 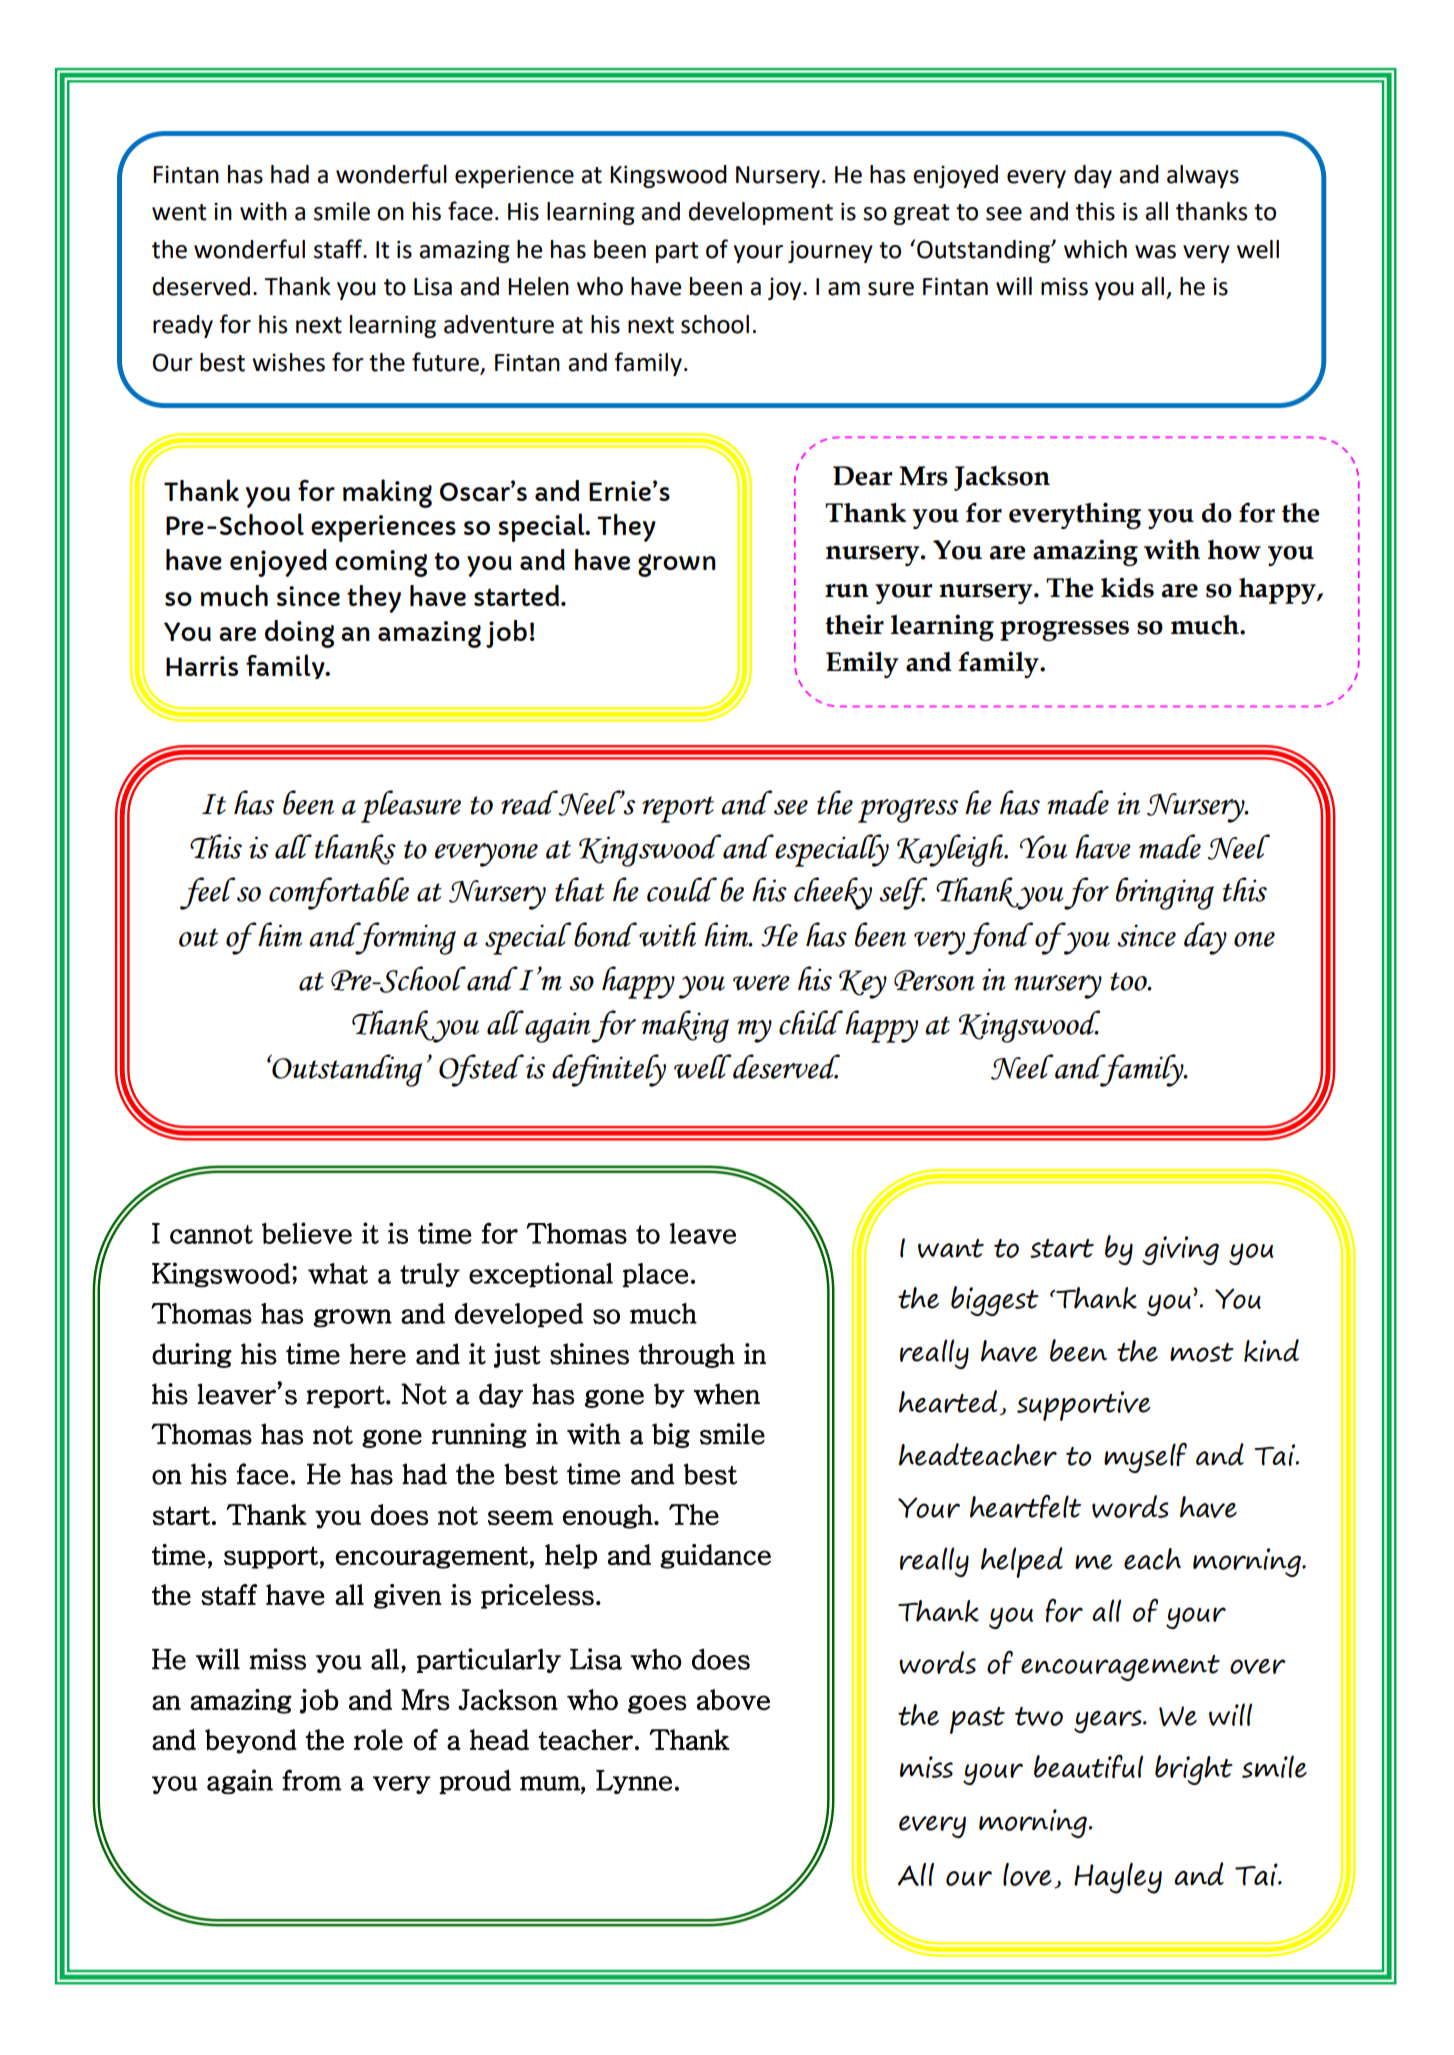 What do you see at coordinates (761, 213) in the screenshot?
I see `development` at bounding box center [761, 213].
